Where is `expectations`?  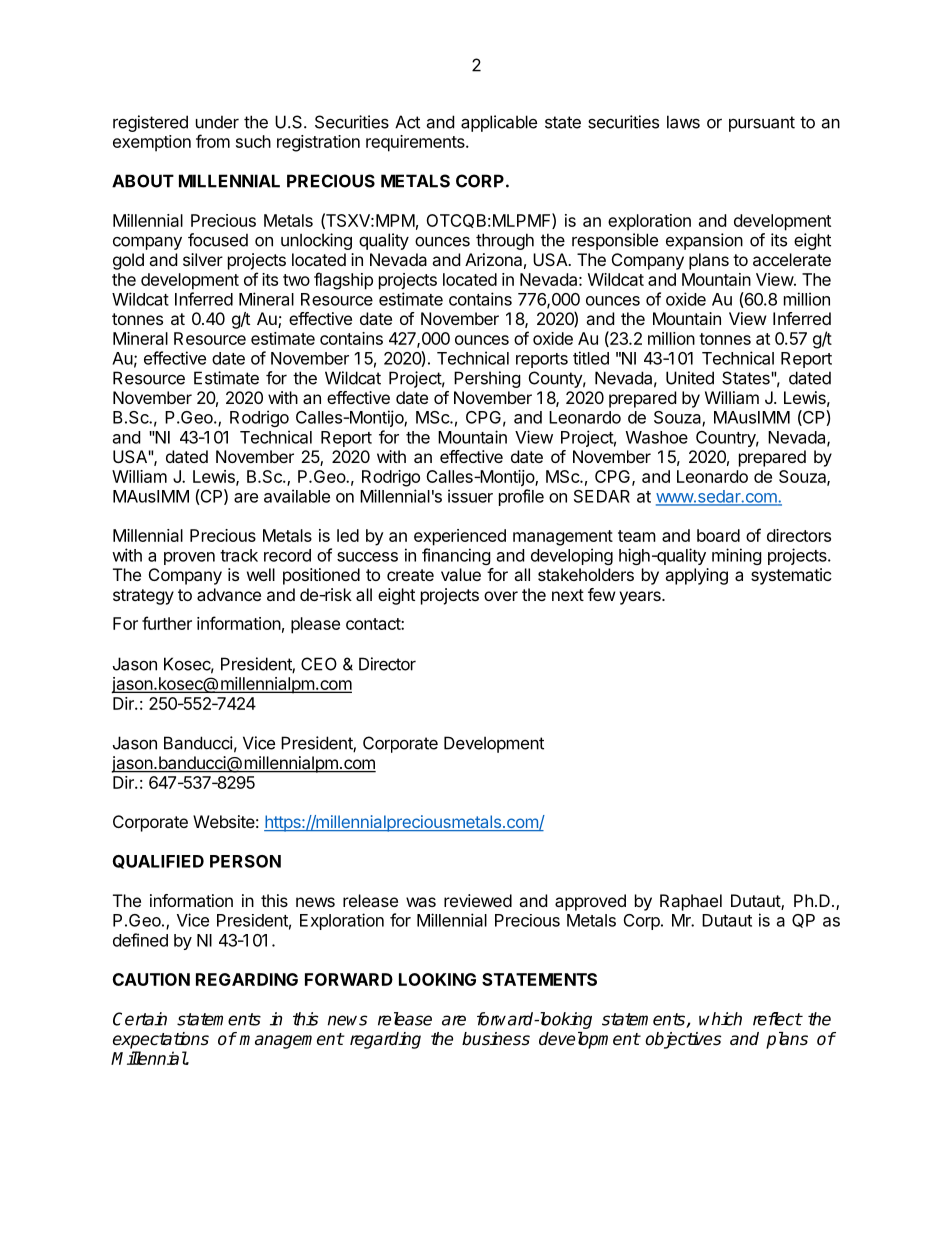 expectations is located at coordinates (161, 1040).
